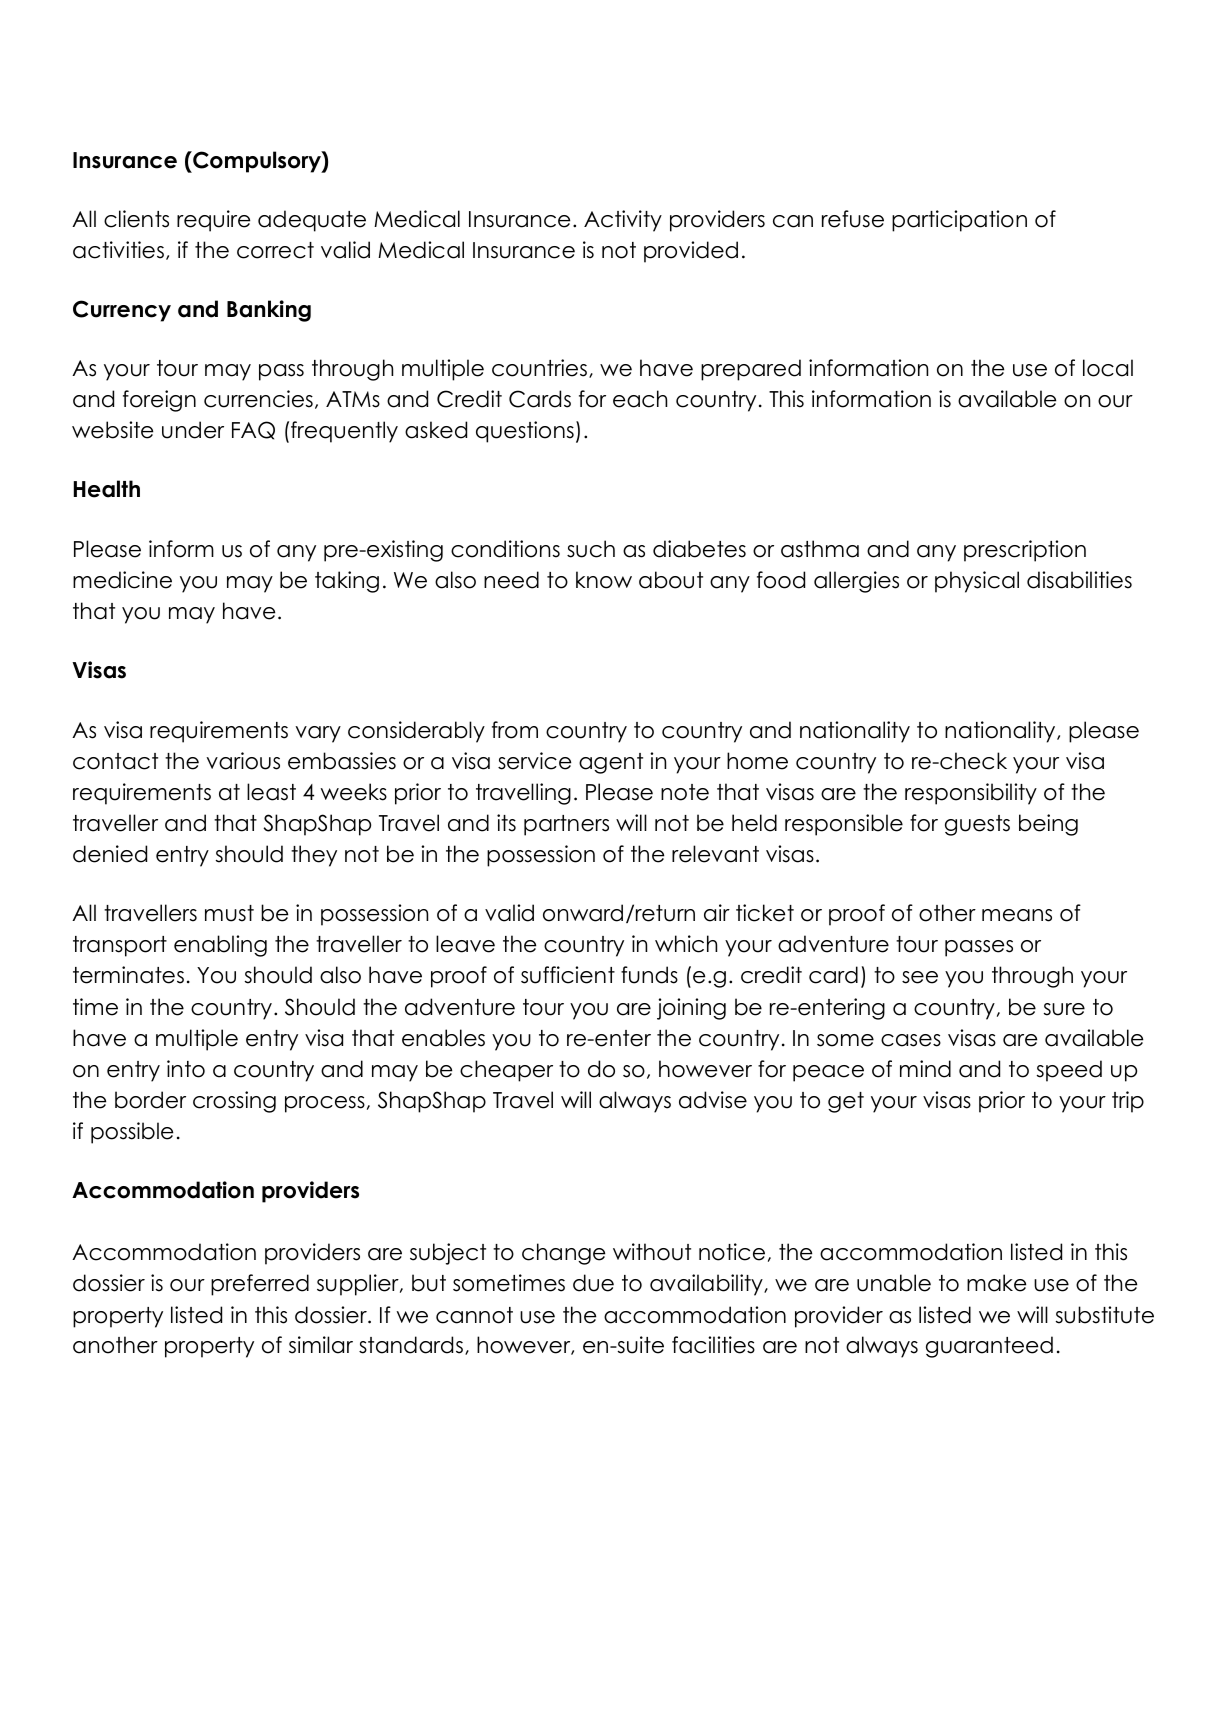 The width and height of the document is (1226, 1735). I want to click on various, so click(243, 761).
